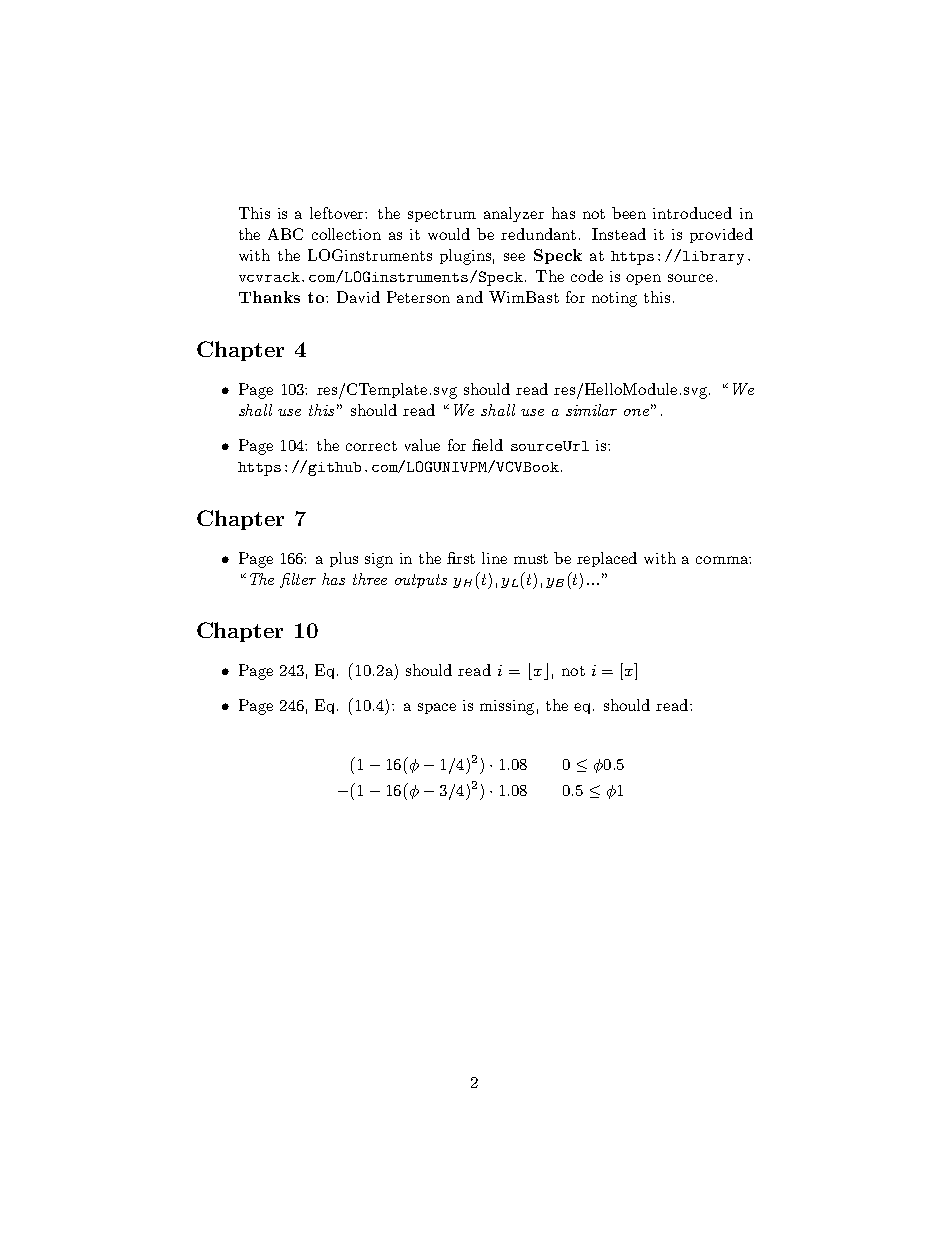  Describe the element at coordinates (470, 297) in the screenshot. I see `and` at that location.
